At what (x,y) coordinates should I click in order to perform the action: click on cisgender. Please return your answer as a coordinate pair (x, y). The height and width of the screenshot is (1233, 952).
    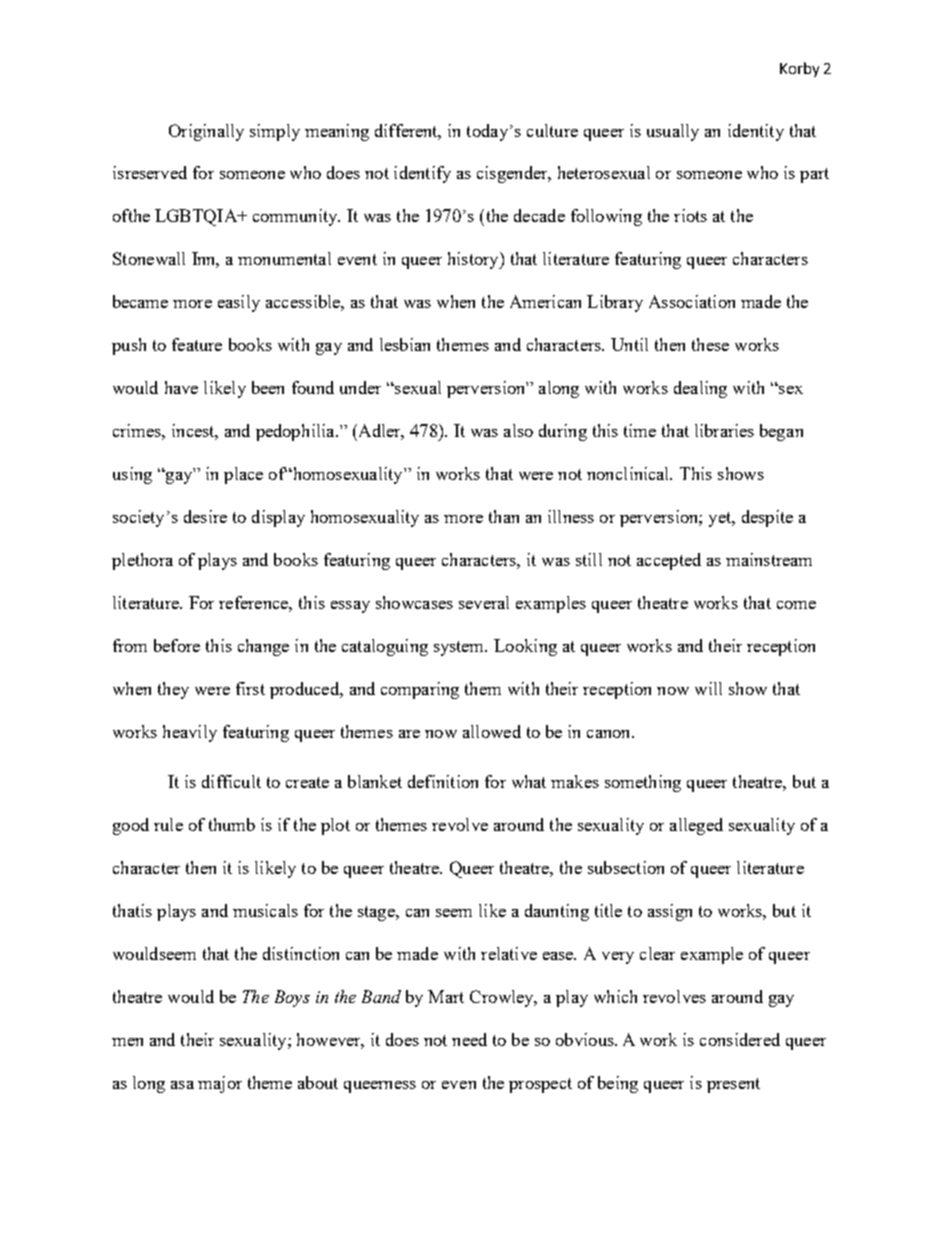
    Looking at the image, I should click on (513, 174).
